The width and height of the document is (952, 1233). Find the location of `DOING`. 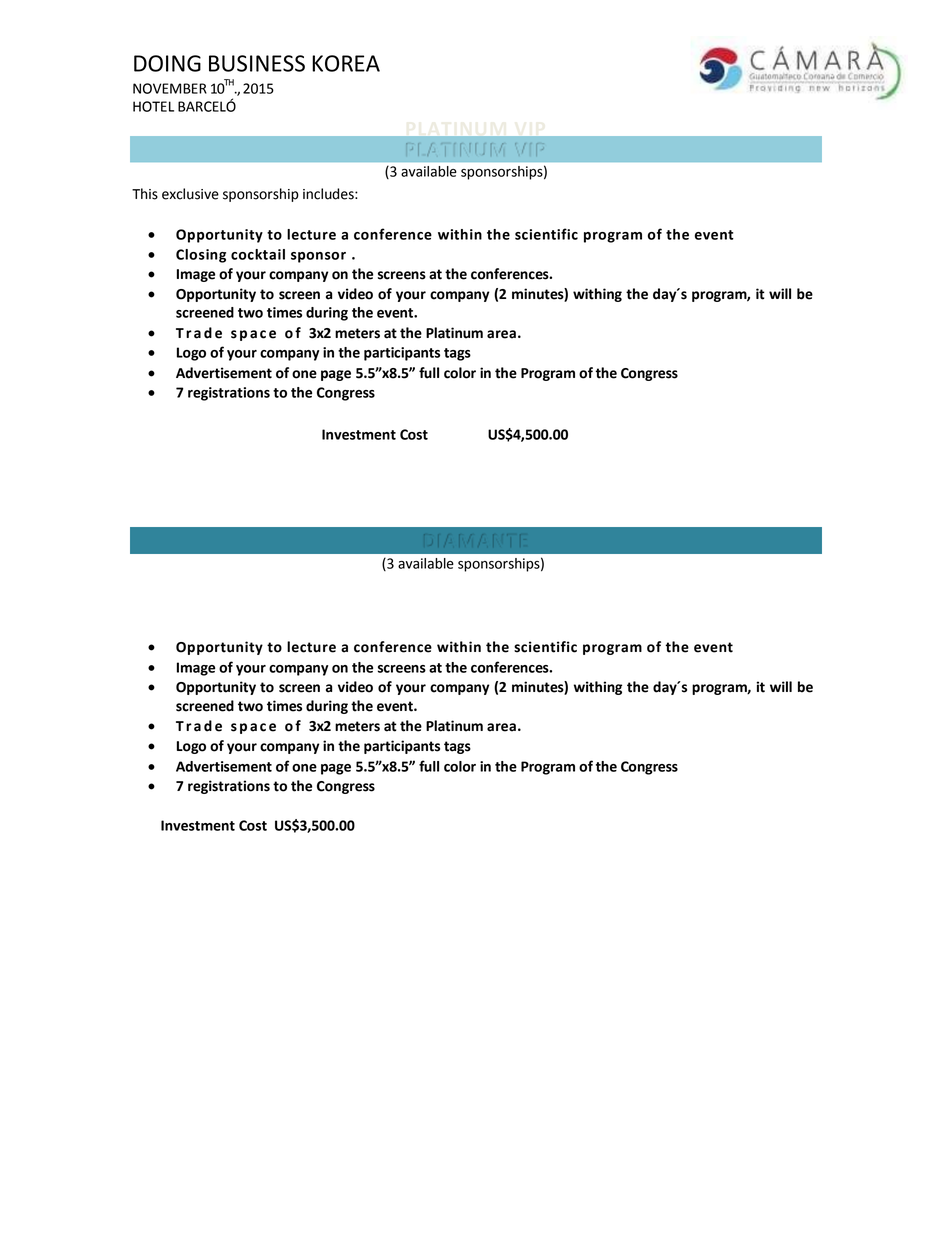

DOING is located at coordinates (167, 63).
